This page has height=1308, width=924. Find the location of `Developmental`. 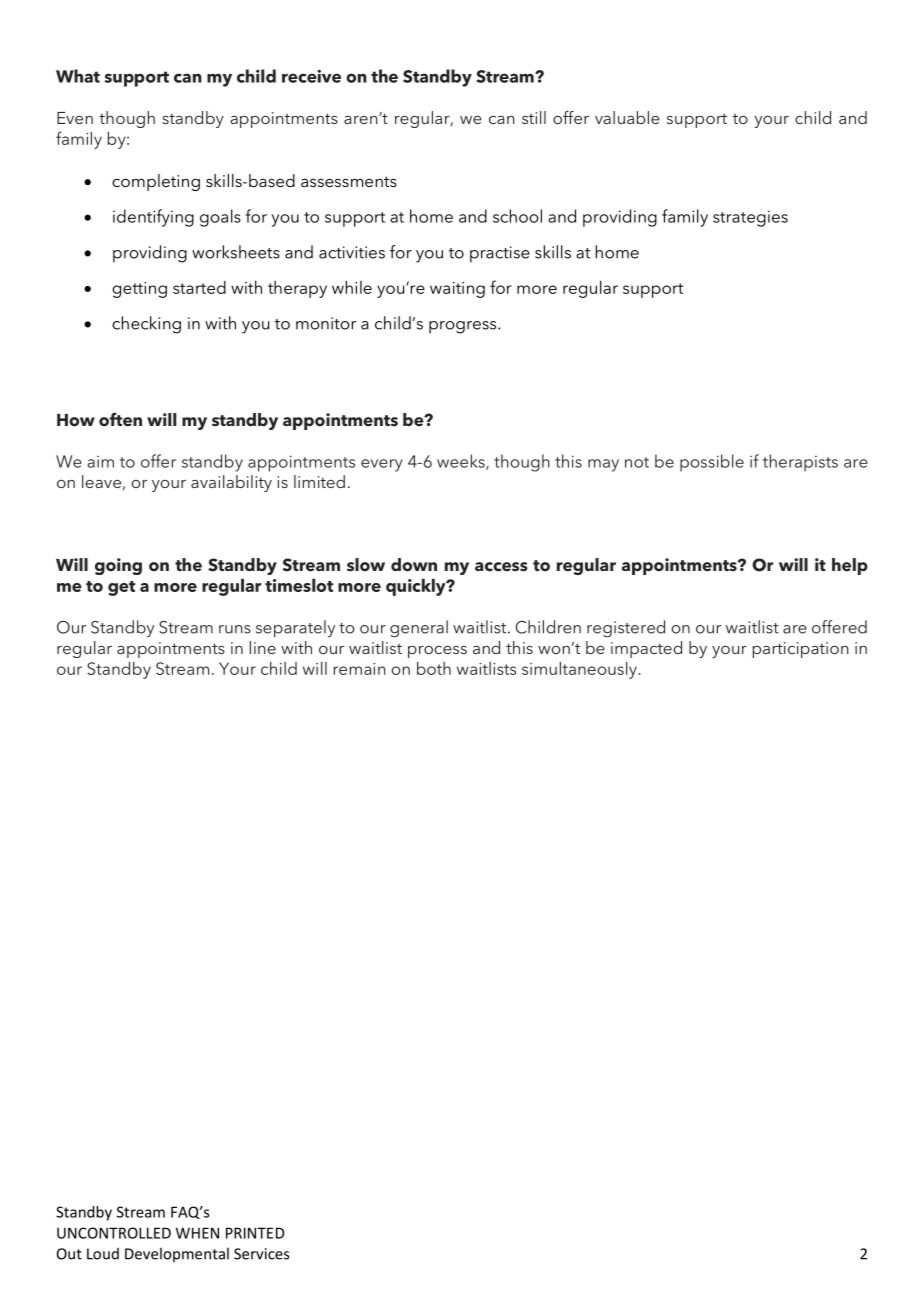

Developmental is located at coordinates (177, 1254).
